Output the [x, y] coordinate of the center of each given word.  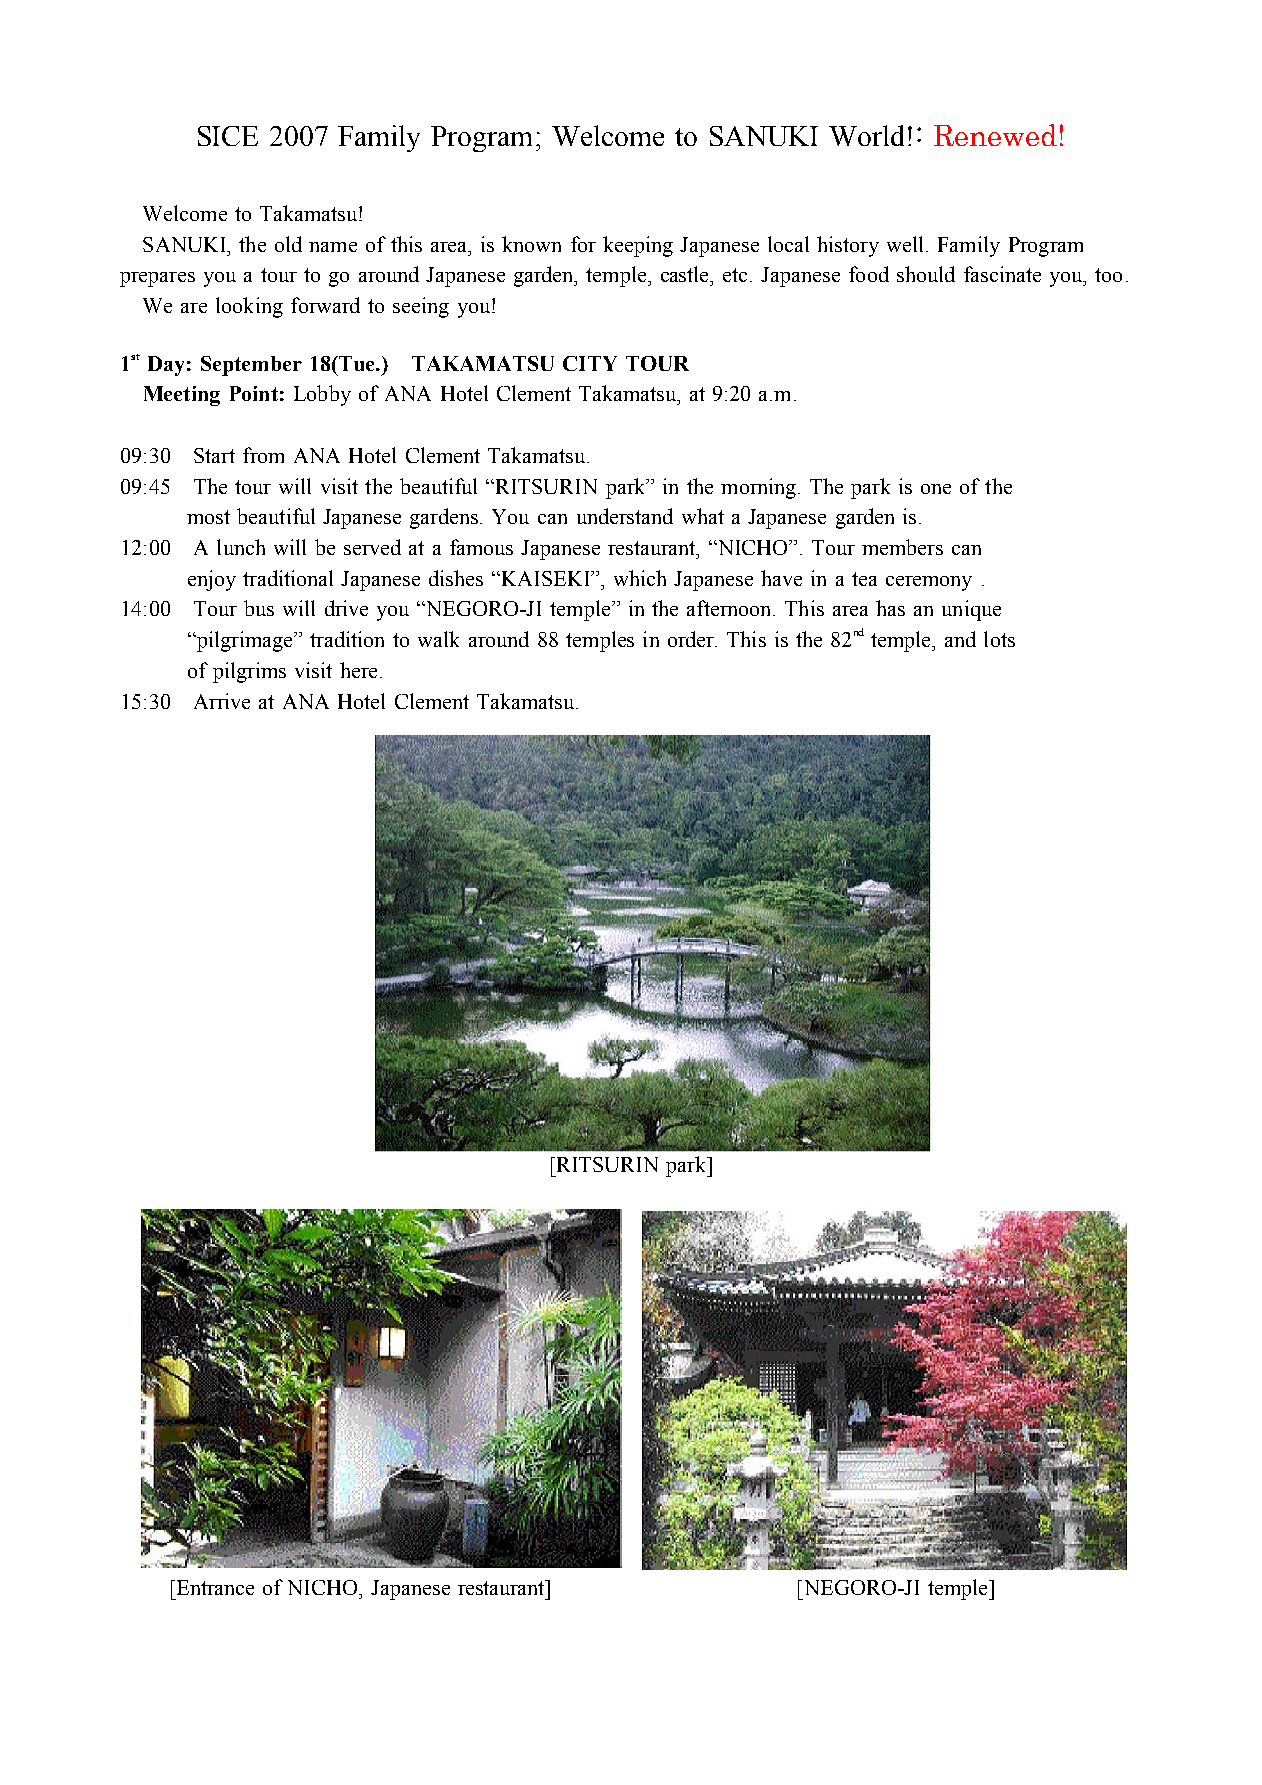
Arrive [222, 701]
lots [999, 639]
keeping [638, 246]
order [692, 639]
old [288, 244]
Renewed [995, 135]
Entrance [214, 1587]
